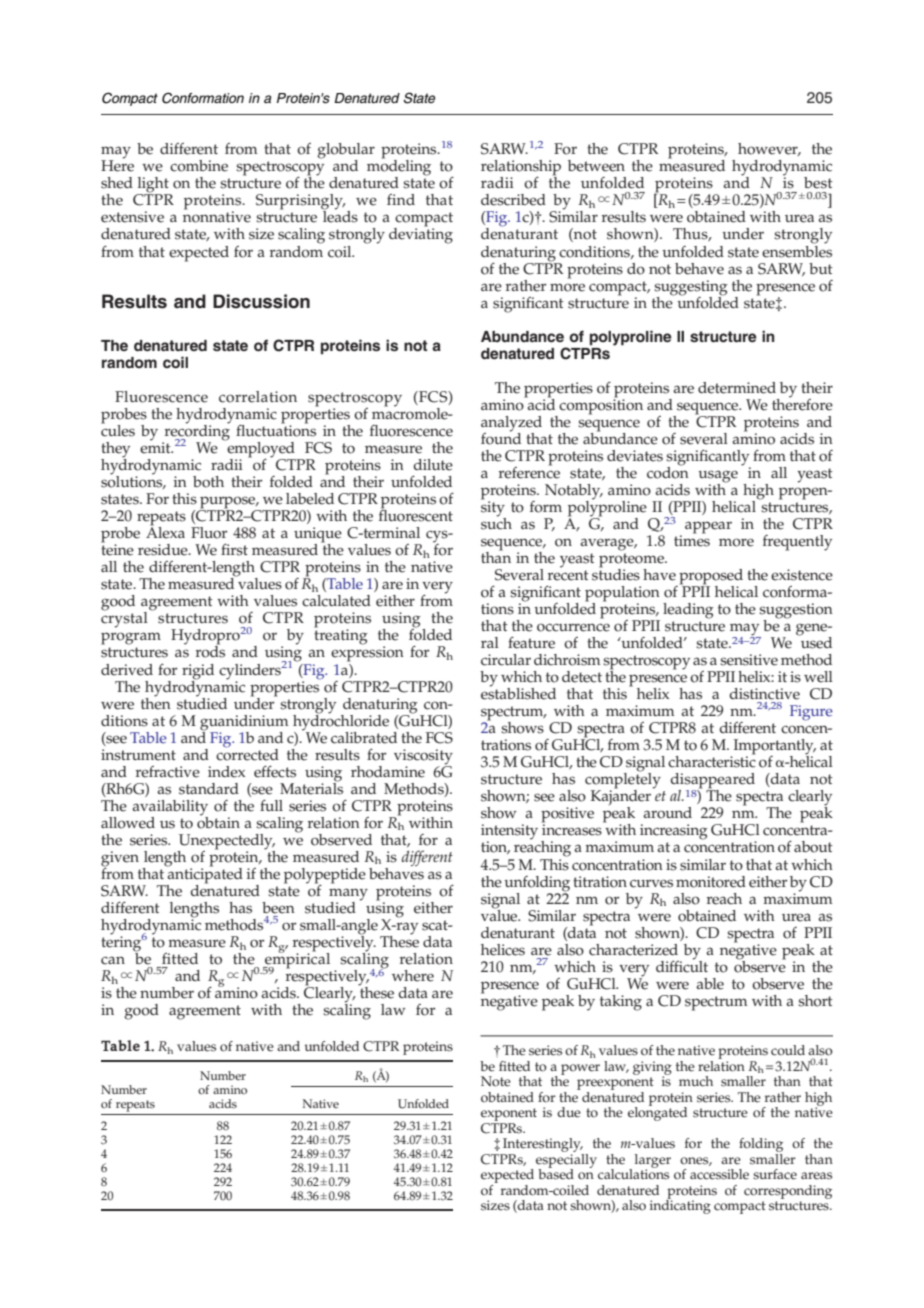 The width and height of the screenshot is (924, 1308). Describe the element at coordinates (198, 672) in the screenshot. I see `rigid` at that location.
